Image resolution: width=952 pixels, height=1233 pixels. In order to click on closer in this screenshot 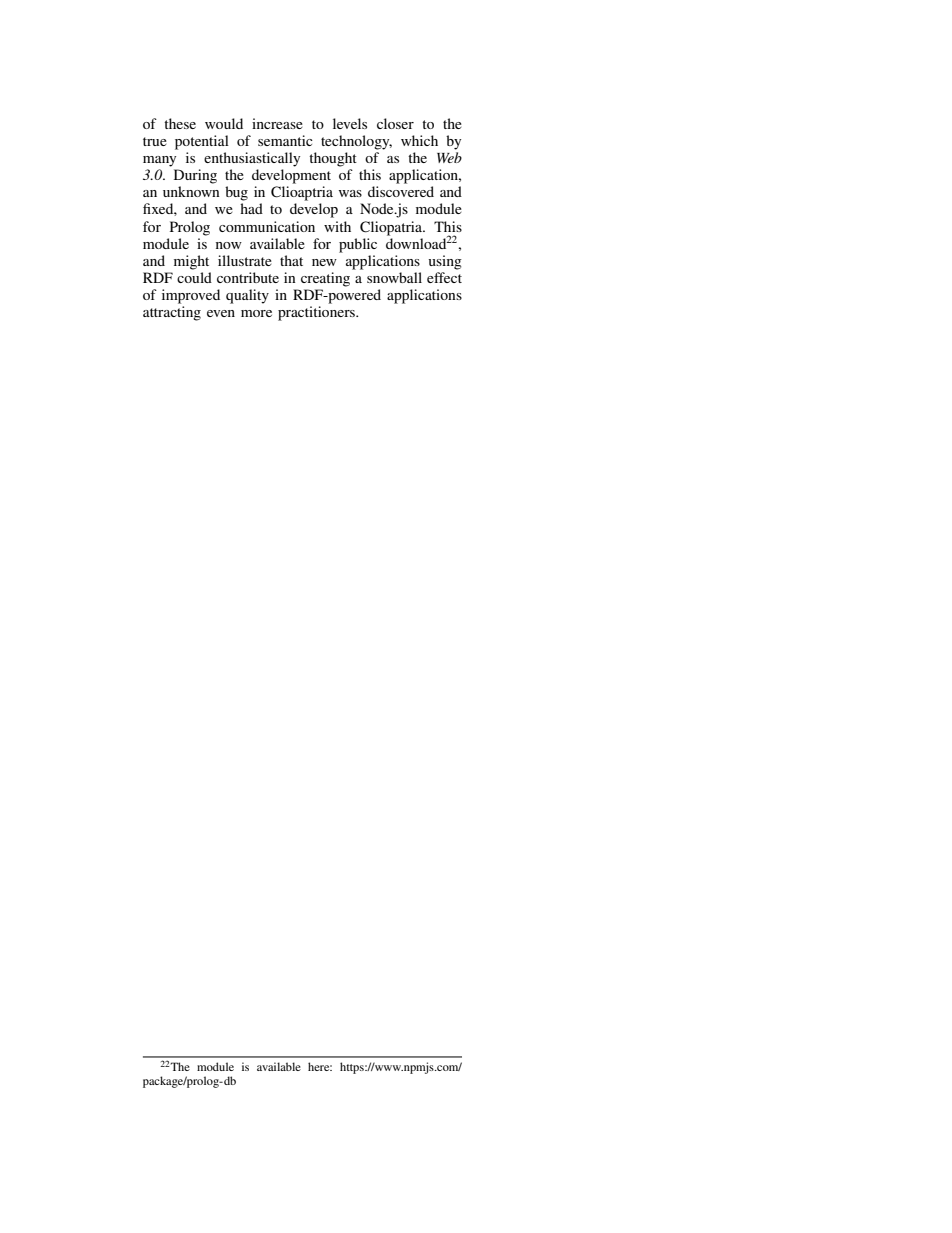, I will do `click(395, 123)`.
